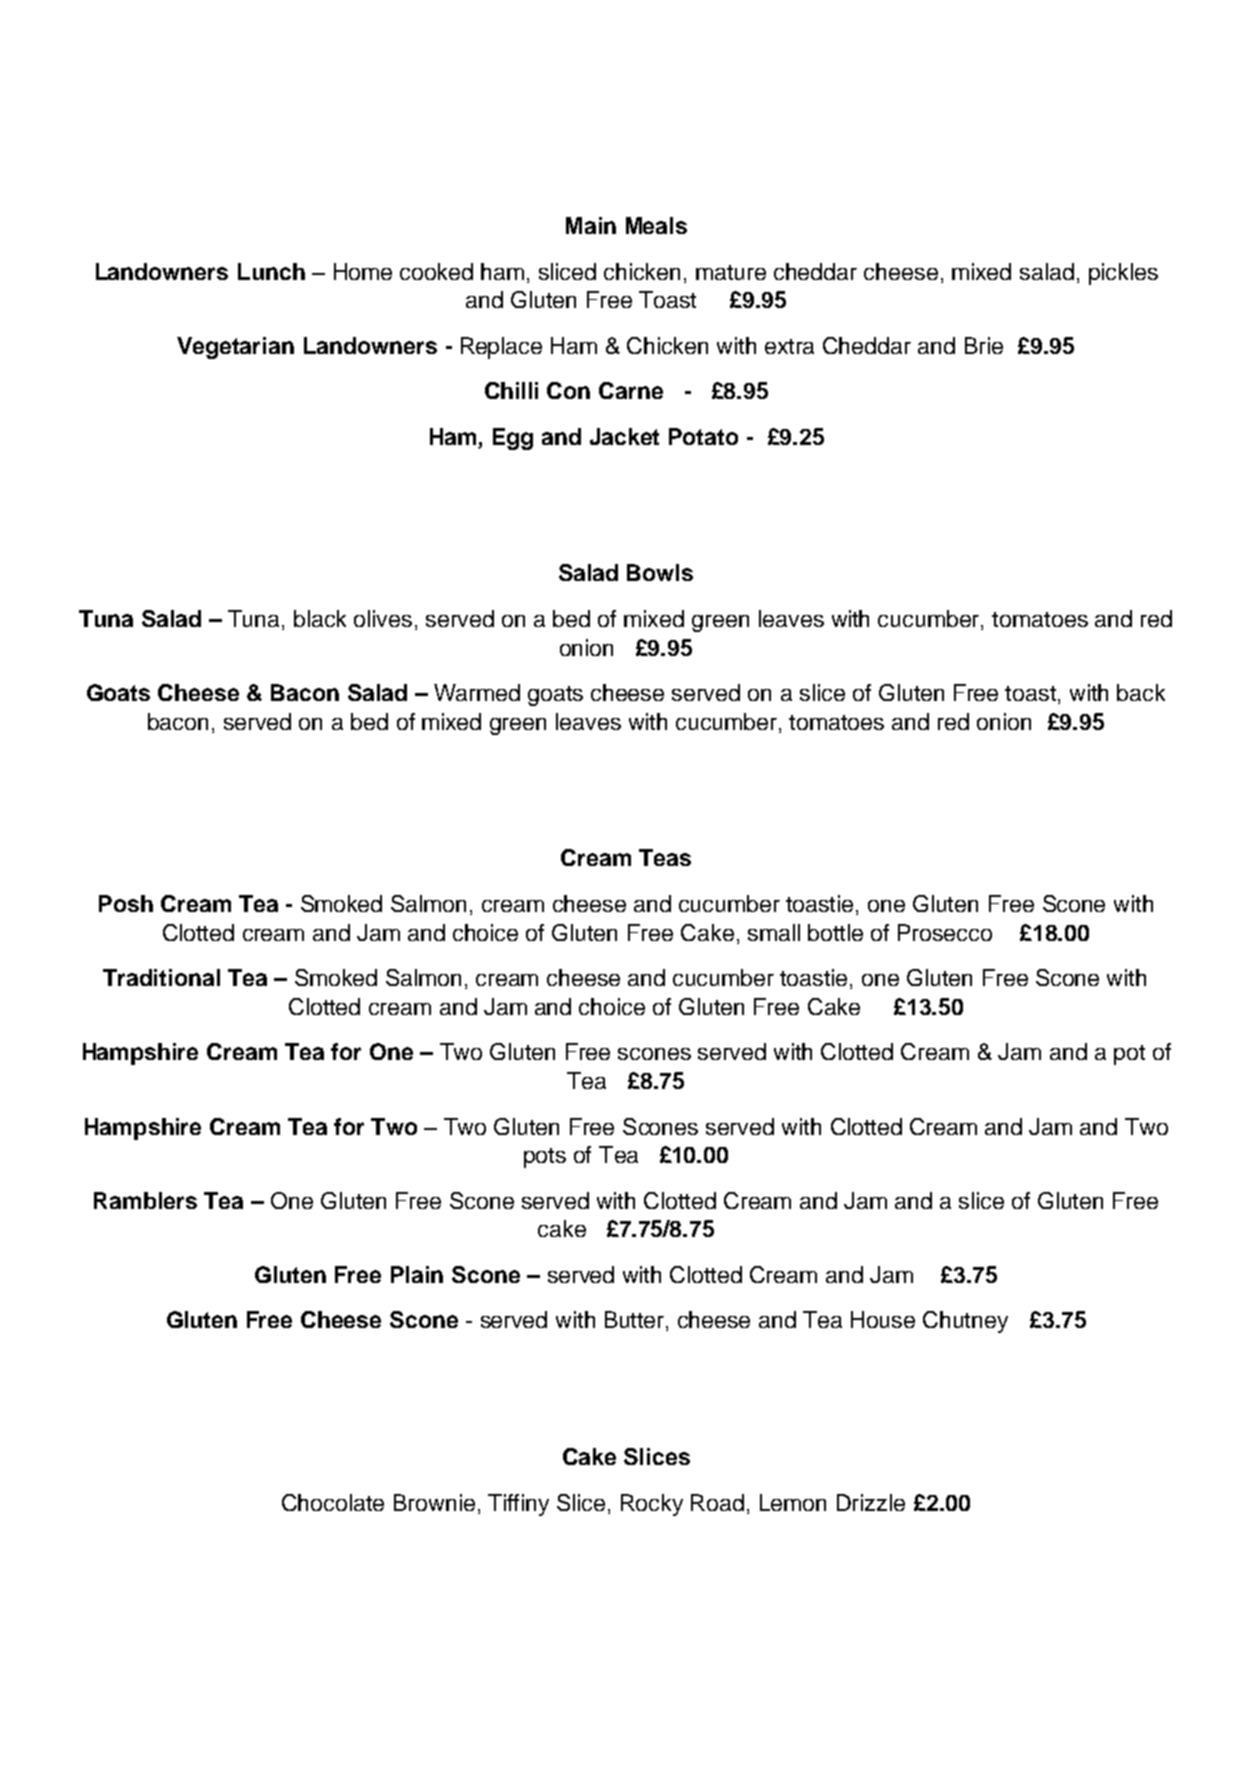 The width and height of the page is (1252, 1770). I want to click on Prosecco, so click(945, 932).
